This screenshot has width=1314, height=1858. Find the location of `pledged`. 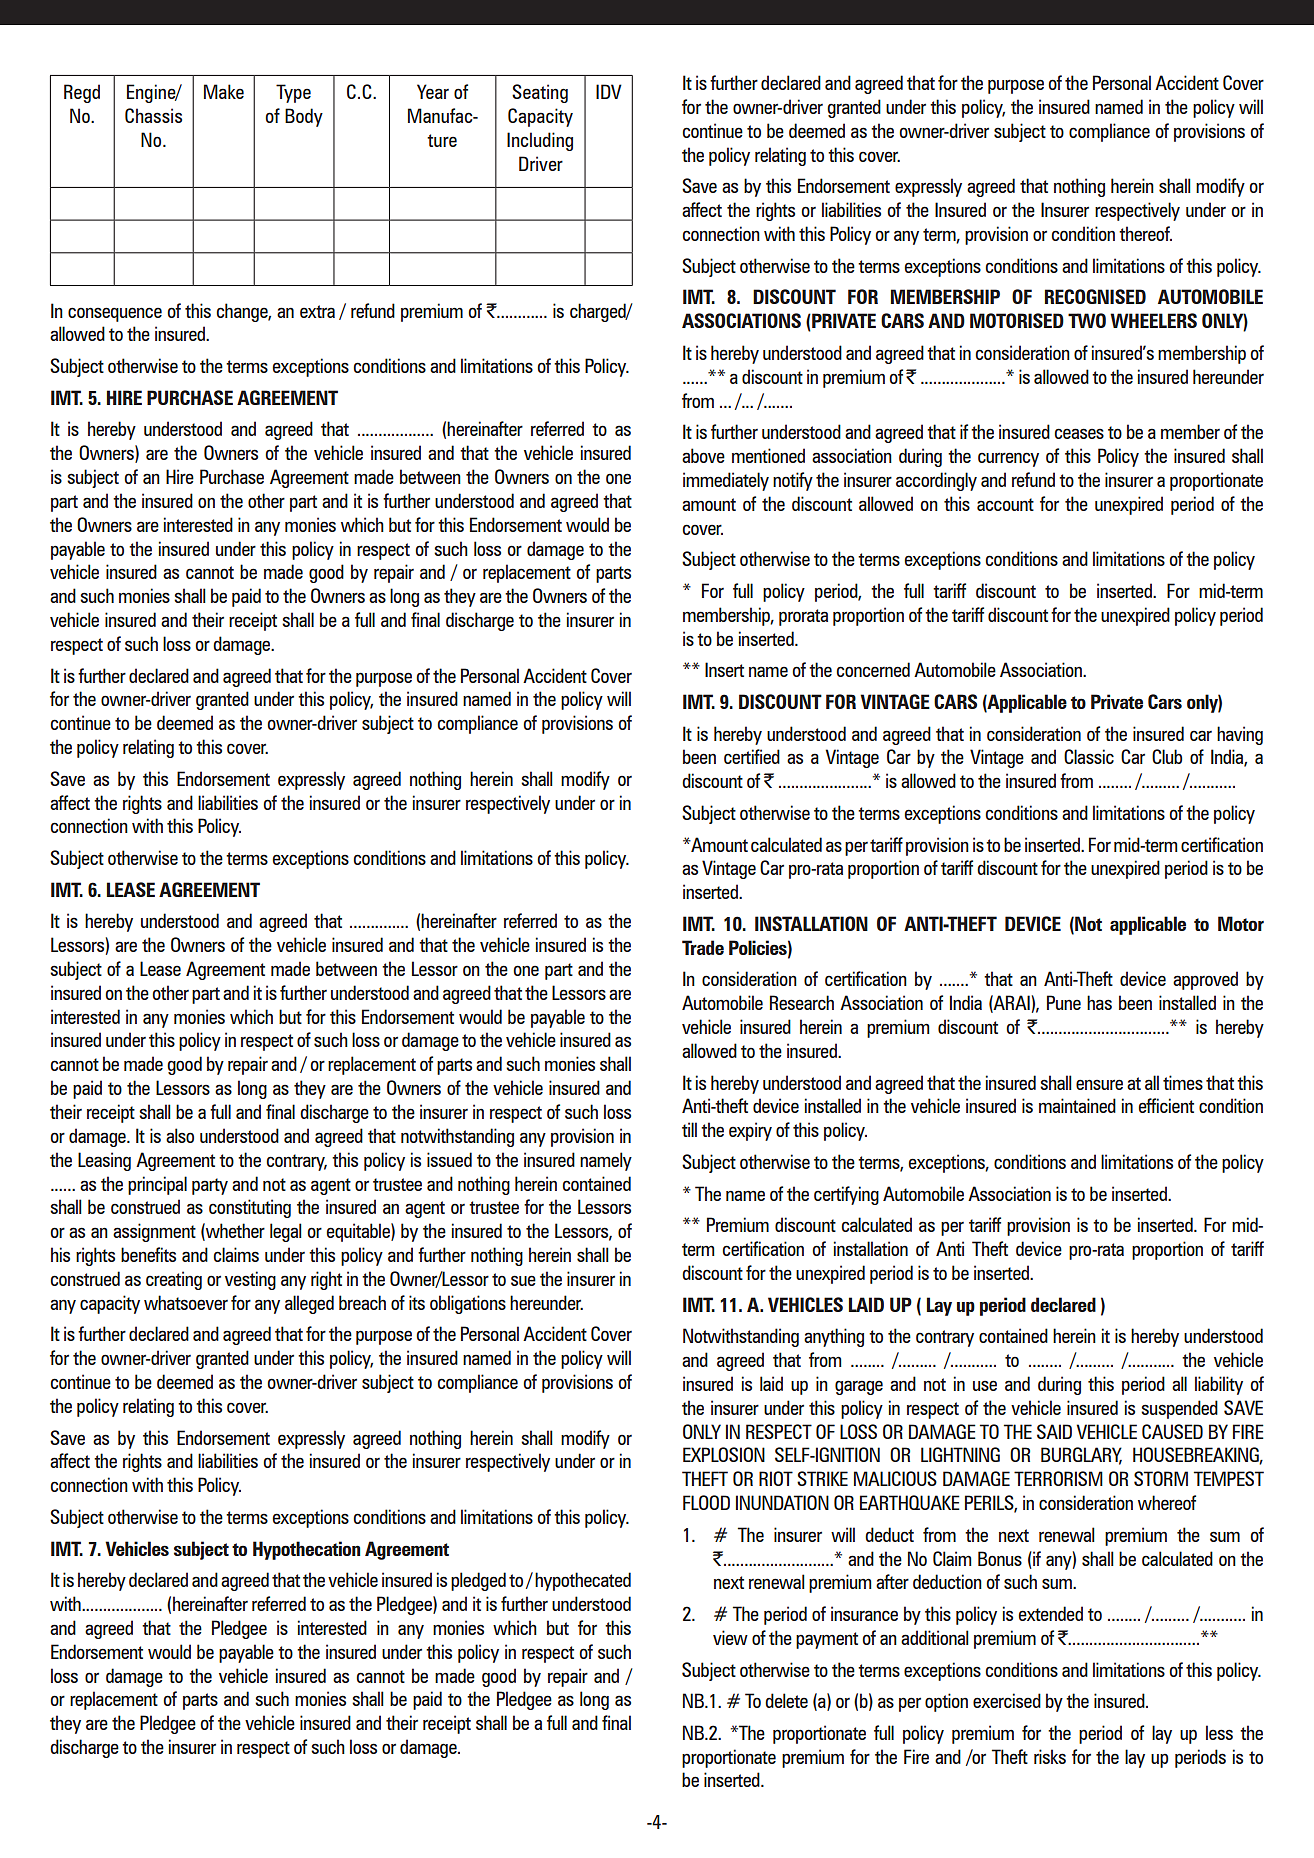

pledged is located at coordinates (478, 1581).
